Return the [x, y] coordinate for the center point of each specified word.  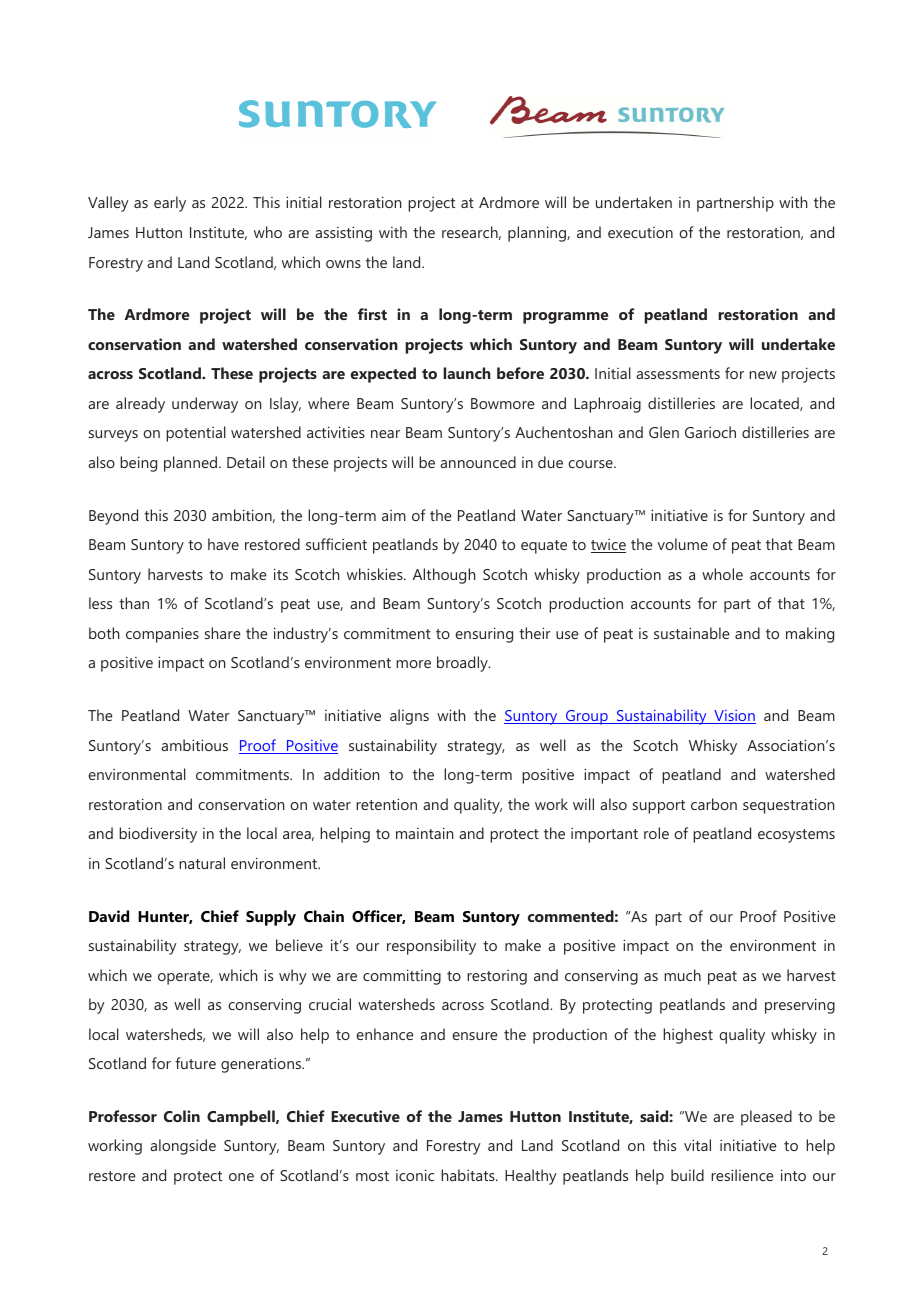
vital [697, 1145]
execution [640, 232]
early [170, 204]
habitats [469, 1175]
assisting [343, 234]
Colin [182, 1116]
